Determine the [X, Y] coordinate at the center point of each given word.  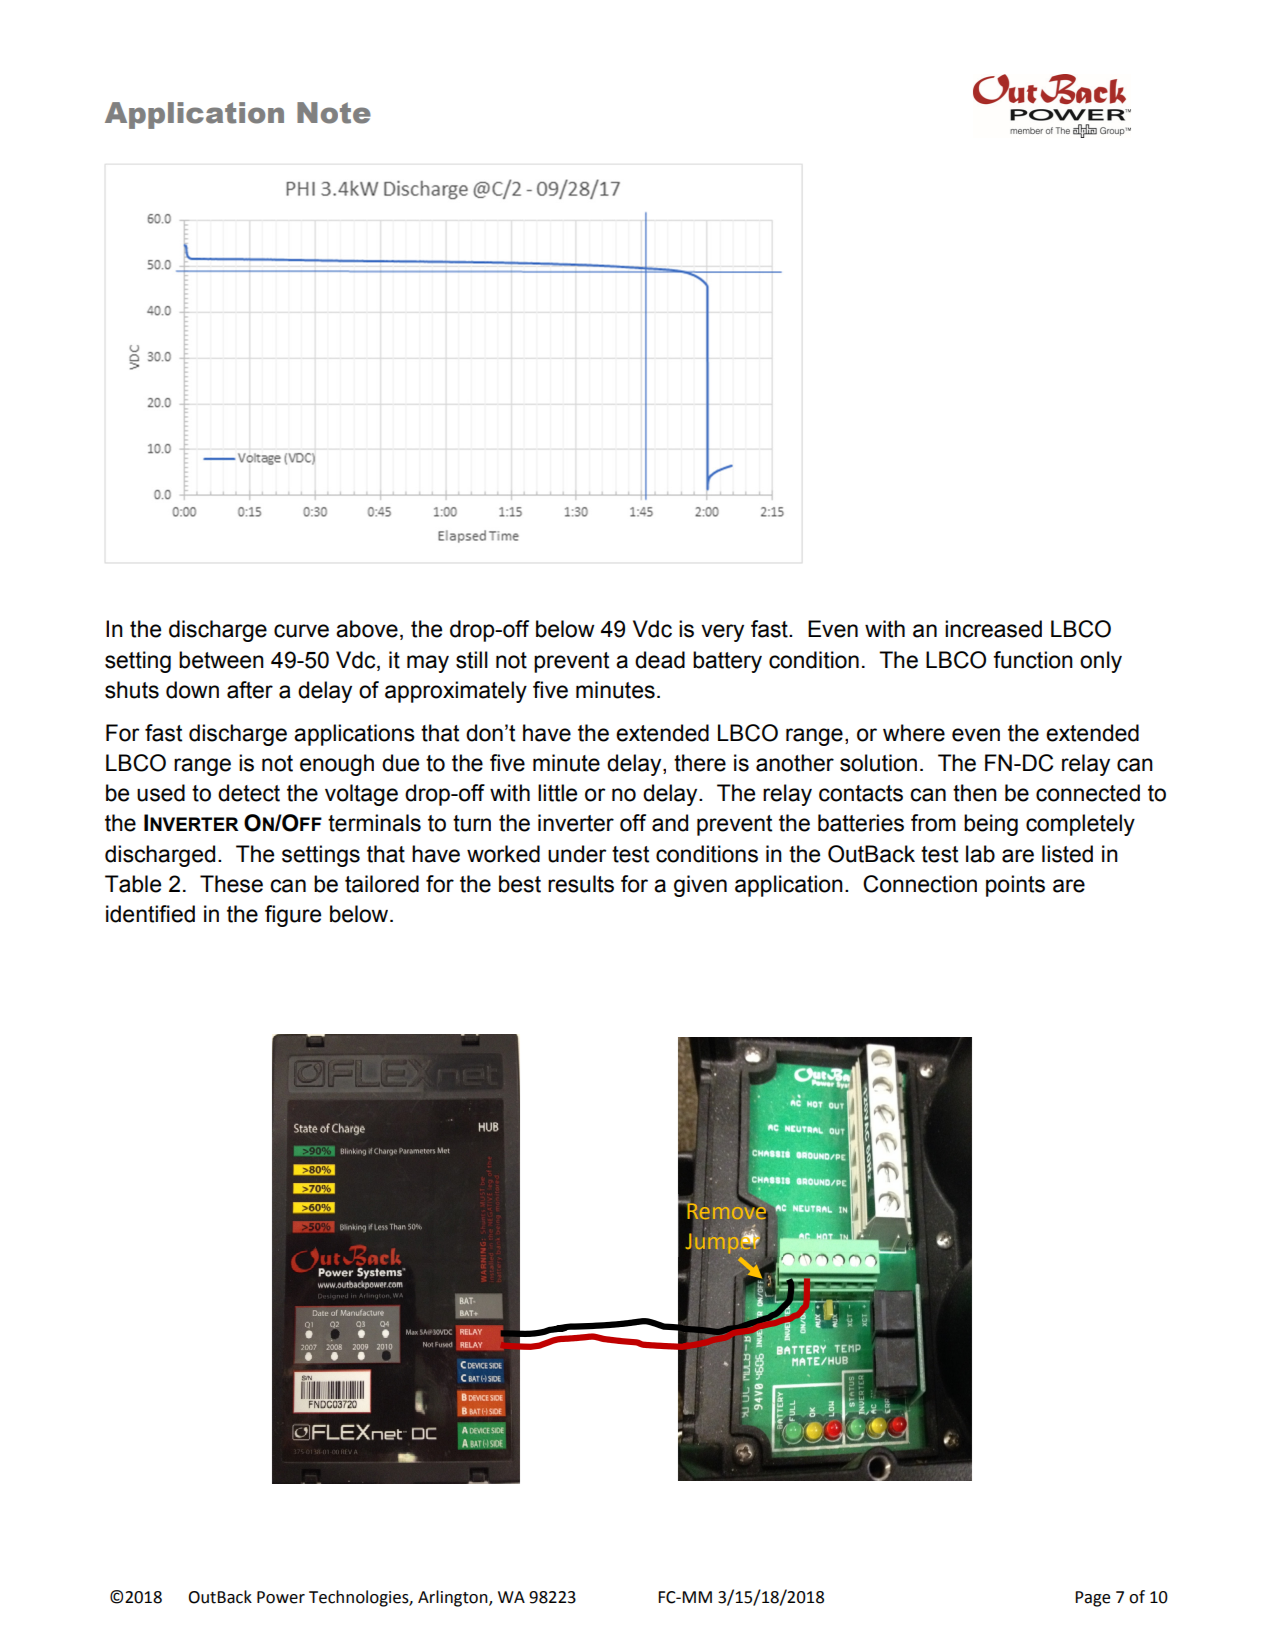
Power [281, 1597]
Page [1092, 1599]
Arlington [454, 1598]
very [722, 633]
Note [334, 113]
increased [993, 629]
